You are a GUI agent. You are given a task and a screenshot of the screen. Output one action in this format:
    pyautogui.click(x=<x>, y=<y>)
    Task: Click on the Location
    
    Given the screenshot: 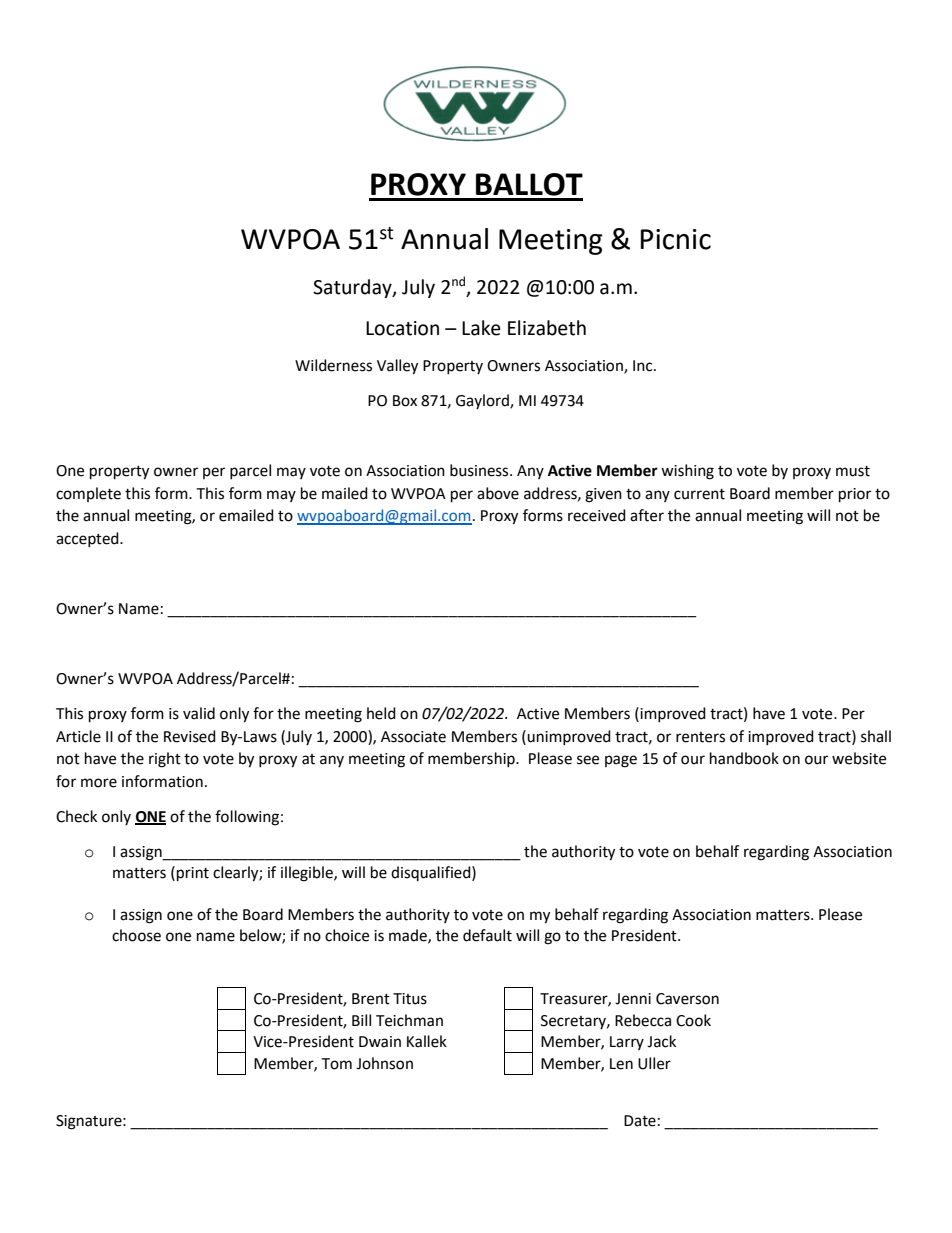 What is the action you would take?
    pyautogui.click(x=402, y=328)
